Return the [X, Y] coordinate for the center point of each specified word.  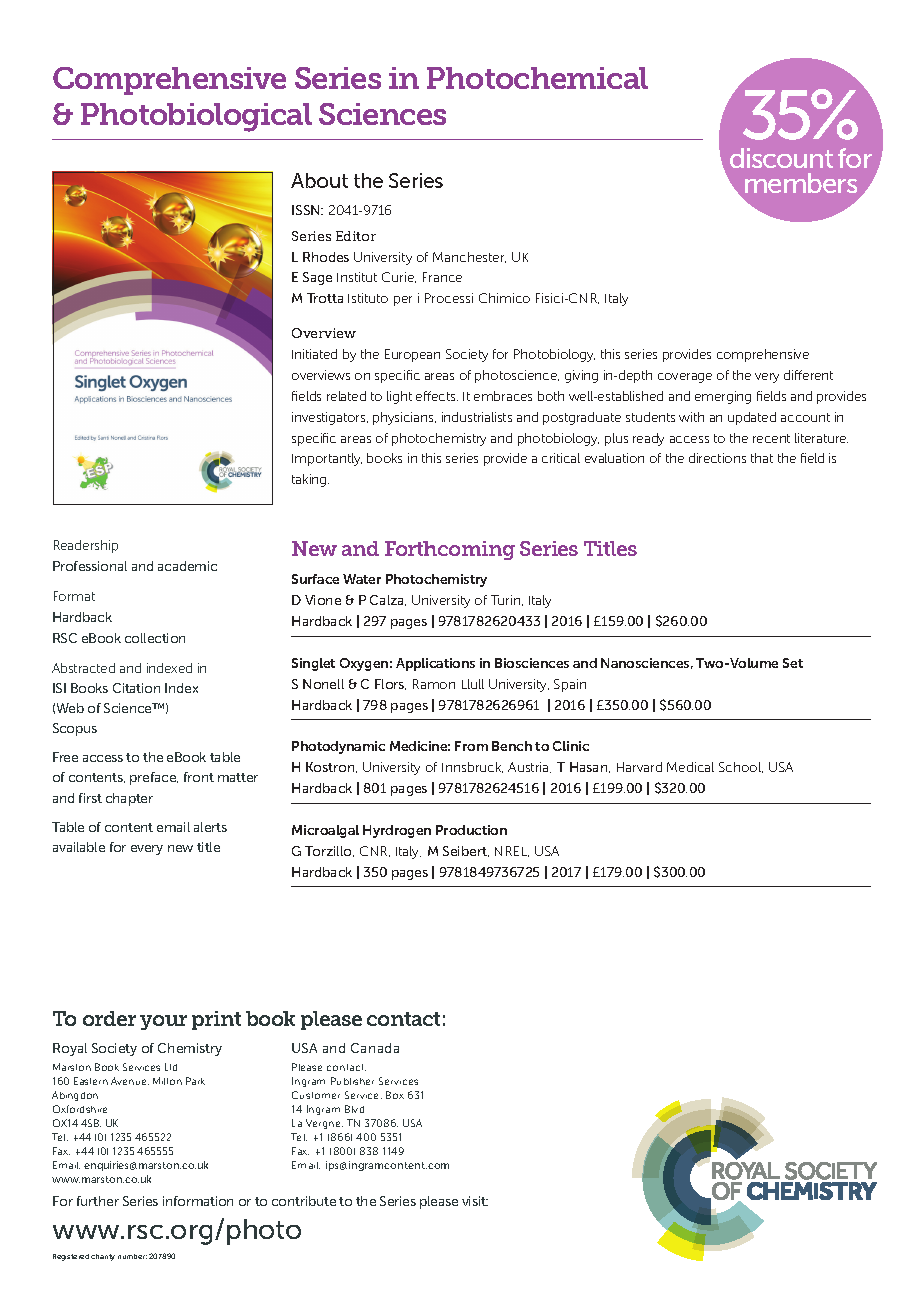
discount [781, 158]
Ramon [434, 684]
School [741, 767]
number [132, 1256]
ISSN [307, 210]
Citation [136, 688]
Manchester [469, 257]
